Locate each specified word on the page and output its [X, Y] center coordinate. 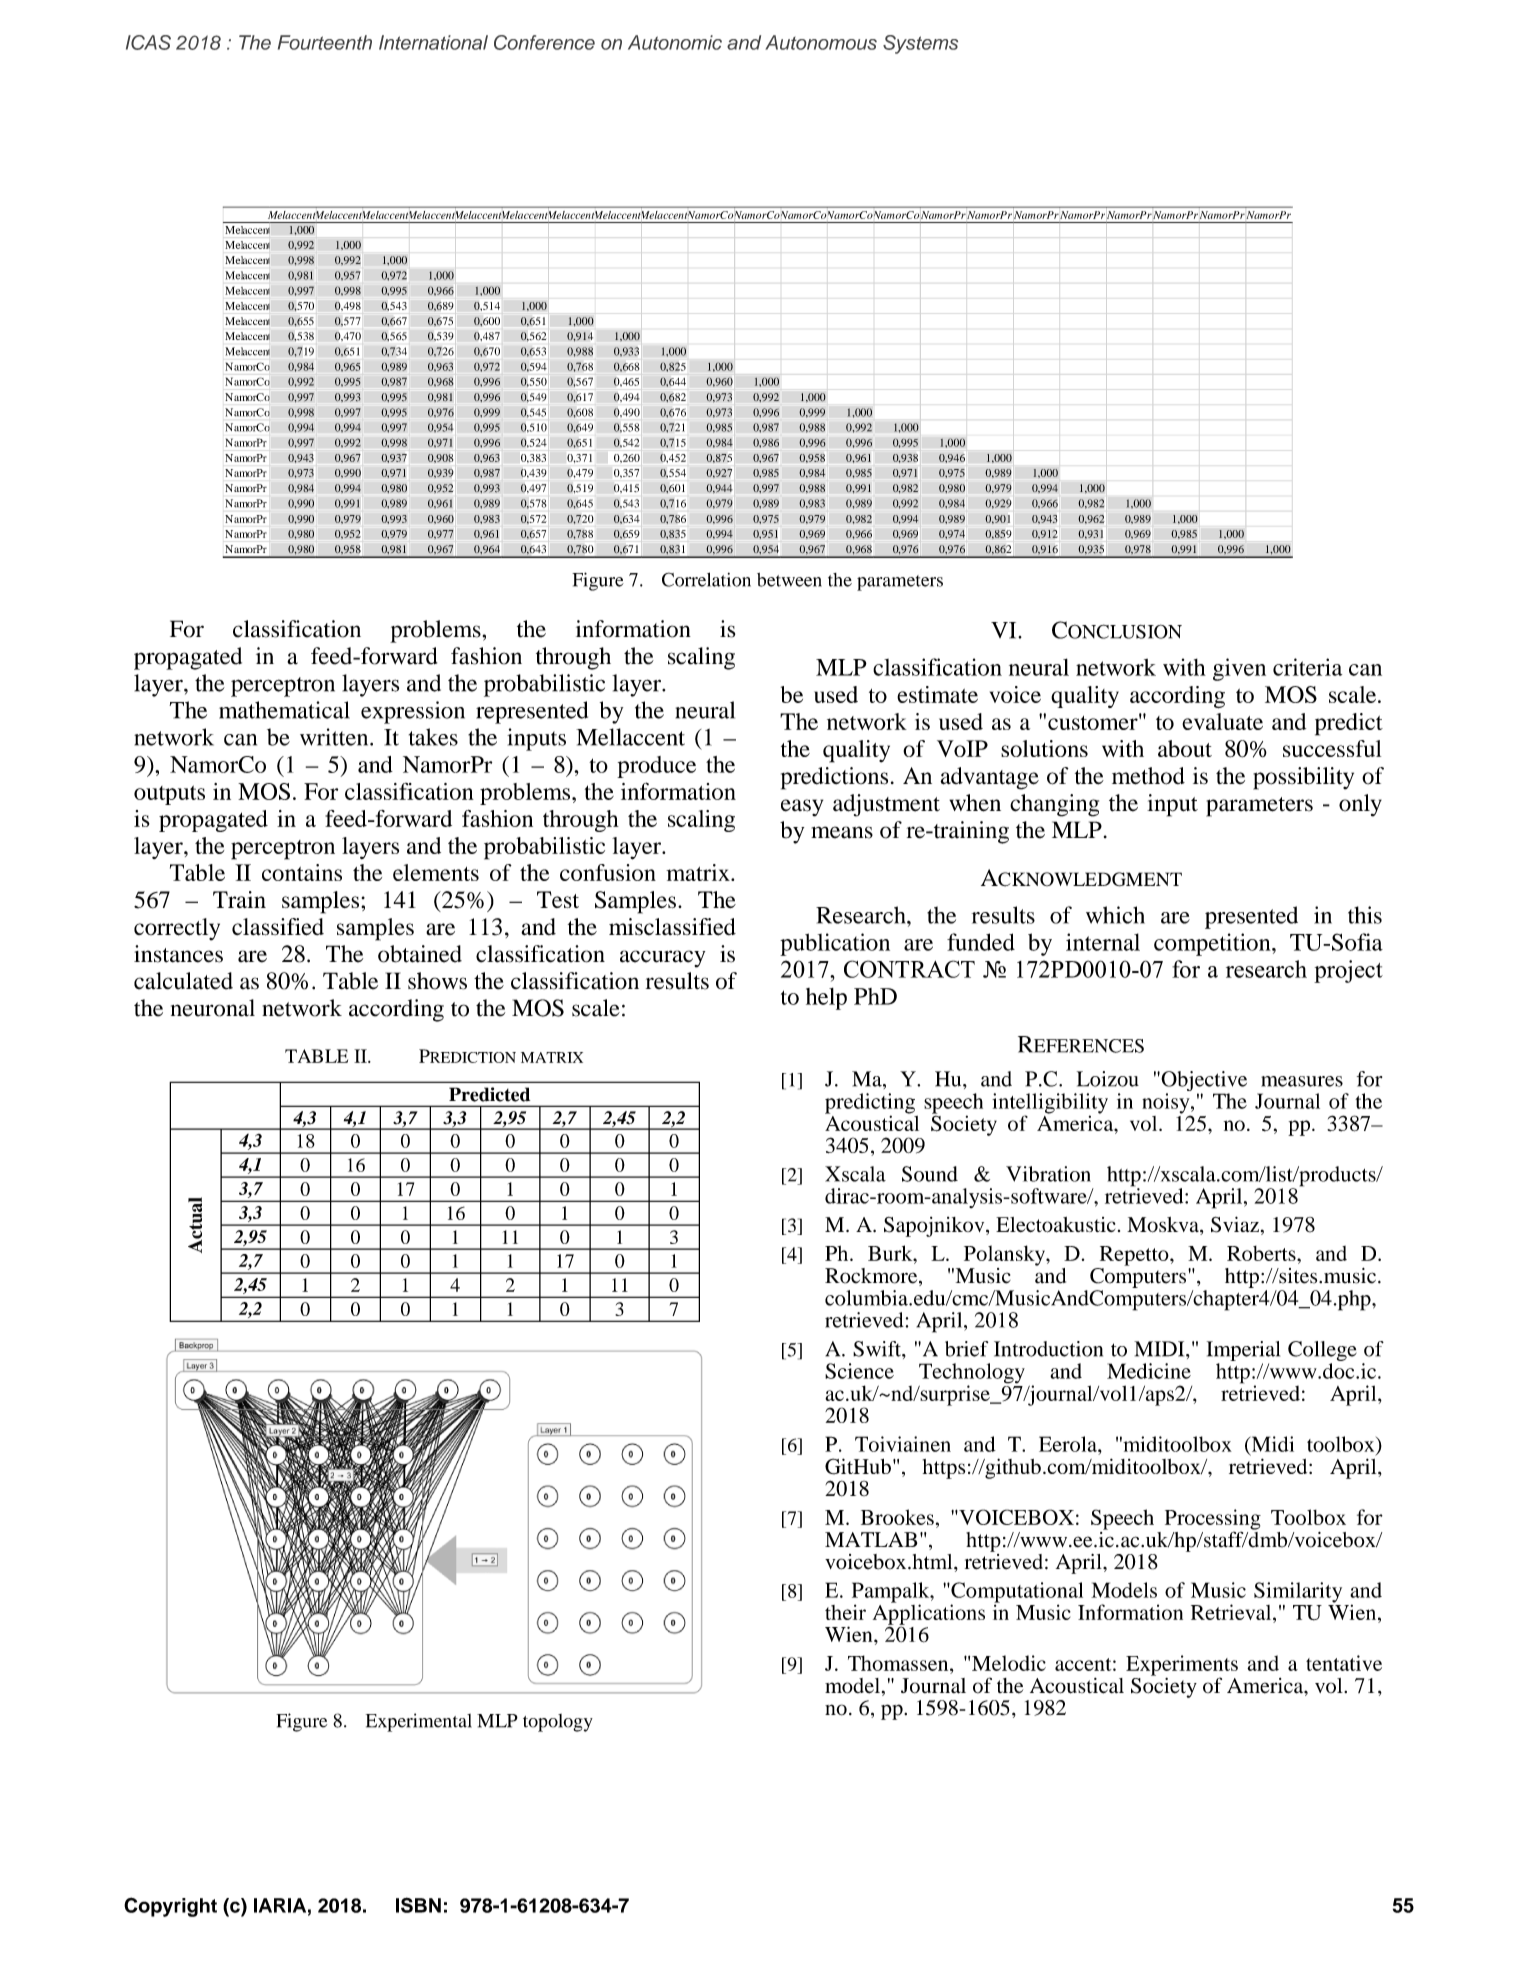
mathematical [284, 710]
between [789, 580]
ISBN [418, 1905]
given [1239, 669]
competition [1213, 944]
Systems [920, 44]
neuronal [213, 1008]
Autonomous [821, 42]
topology [558, 1723]
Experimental [419, 1722]
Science [859, 1371]
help [826, 999]
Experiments [1182, 1666]
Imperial [1243, 1351]
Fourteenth [325, 42]
